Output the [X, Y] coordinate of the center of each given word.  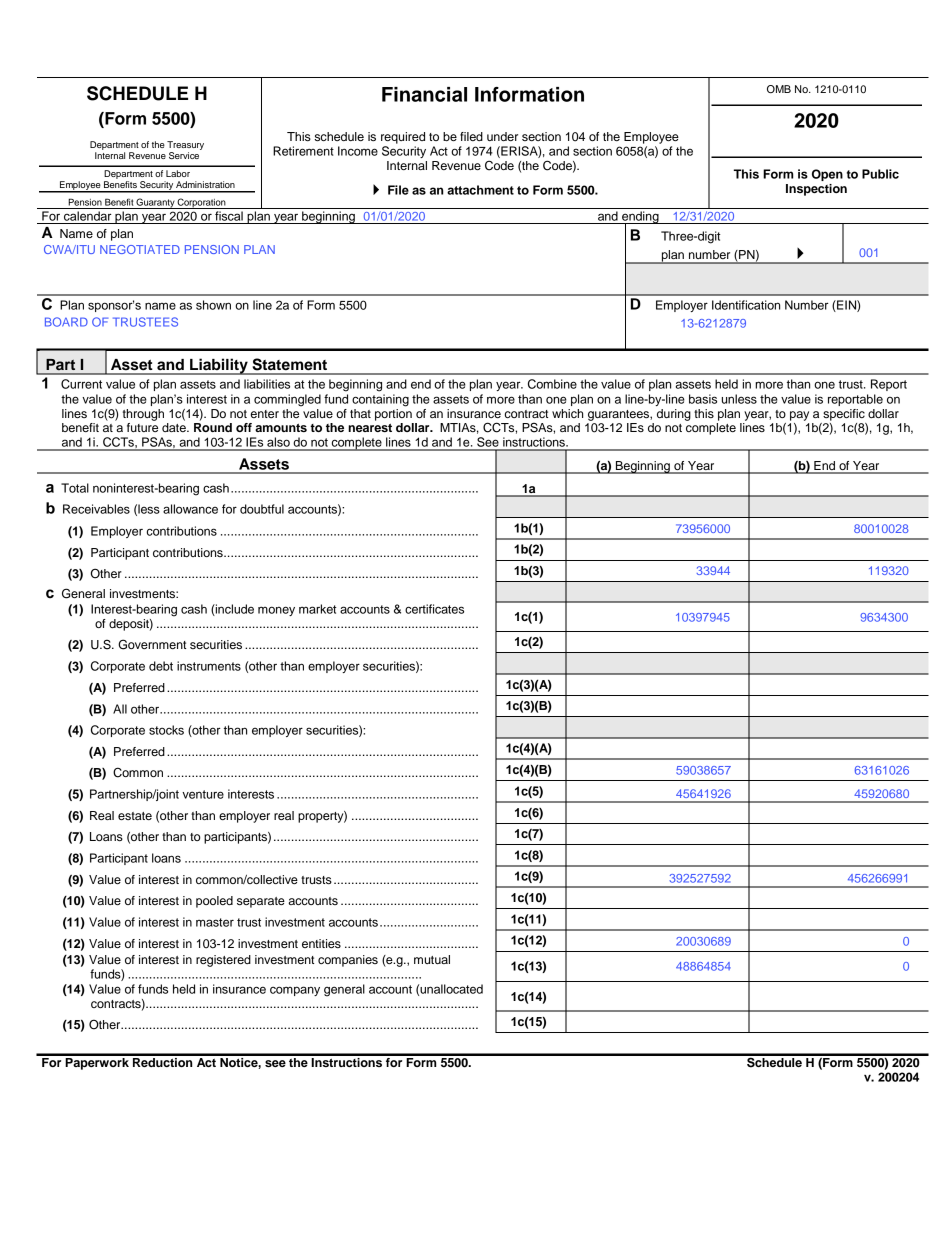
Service [185, 154]
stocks [166, 730]
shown [213, 305]
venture [203, 794]
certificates [434, 609]
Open [827, 175]
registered [223, 961]
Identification [746, 305]
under [502, 136]
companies [348, 961]
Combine [552, 384]
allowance [190, 509]
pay [799, 416]
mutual [432, 959]
